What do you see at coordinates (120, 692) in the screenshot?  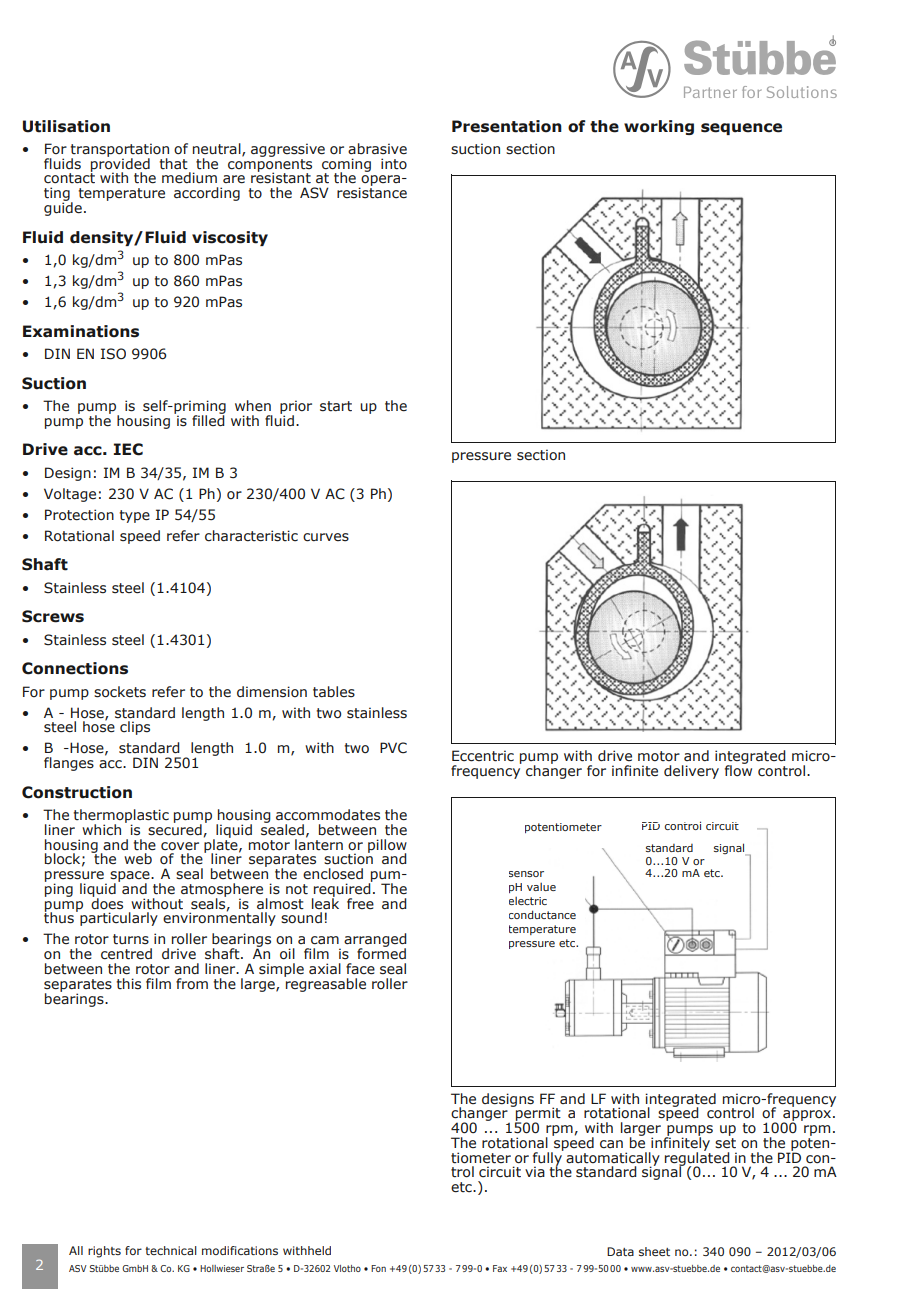 I see `sockets` at bounding box center [120, 692].
